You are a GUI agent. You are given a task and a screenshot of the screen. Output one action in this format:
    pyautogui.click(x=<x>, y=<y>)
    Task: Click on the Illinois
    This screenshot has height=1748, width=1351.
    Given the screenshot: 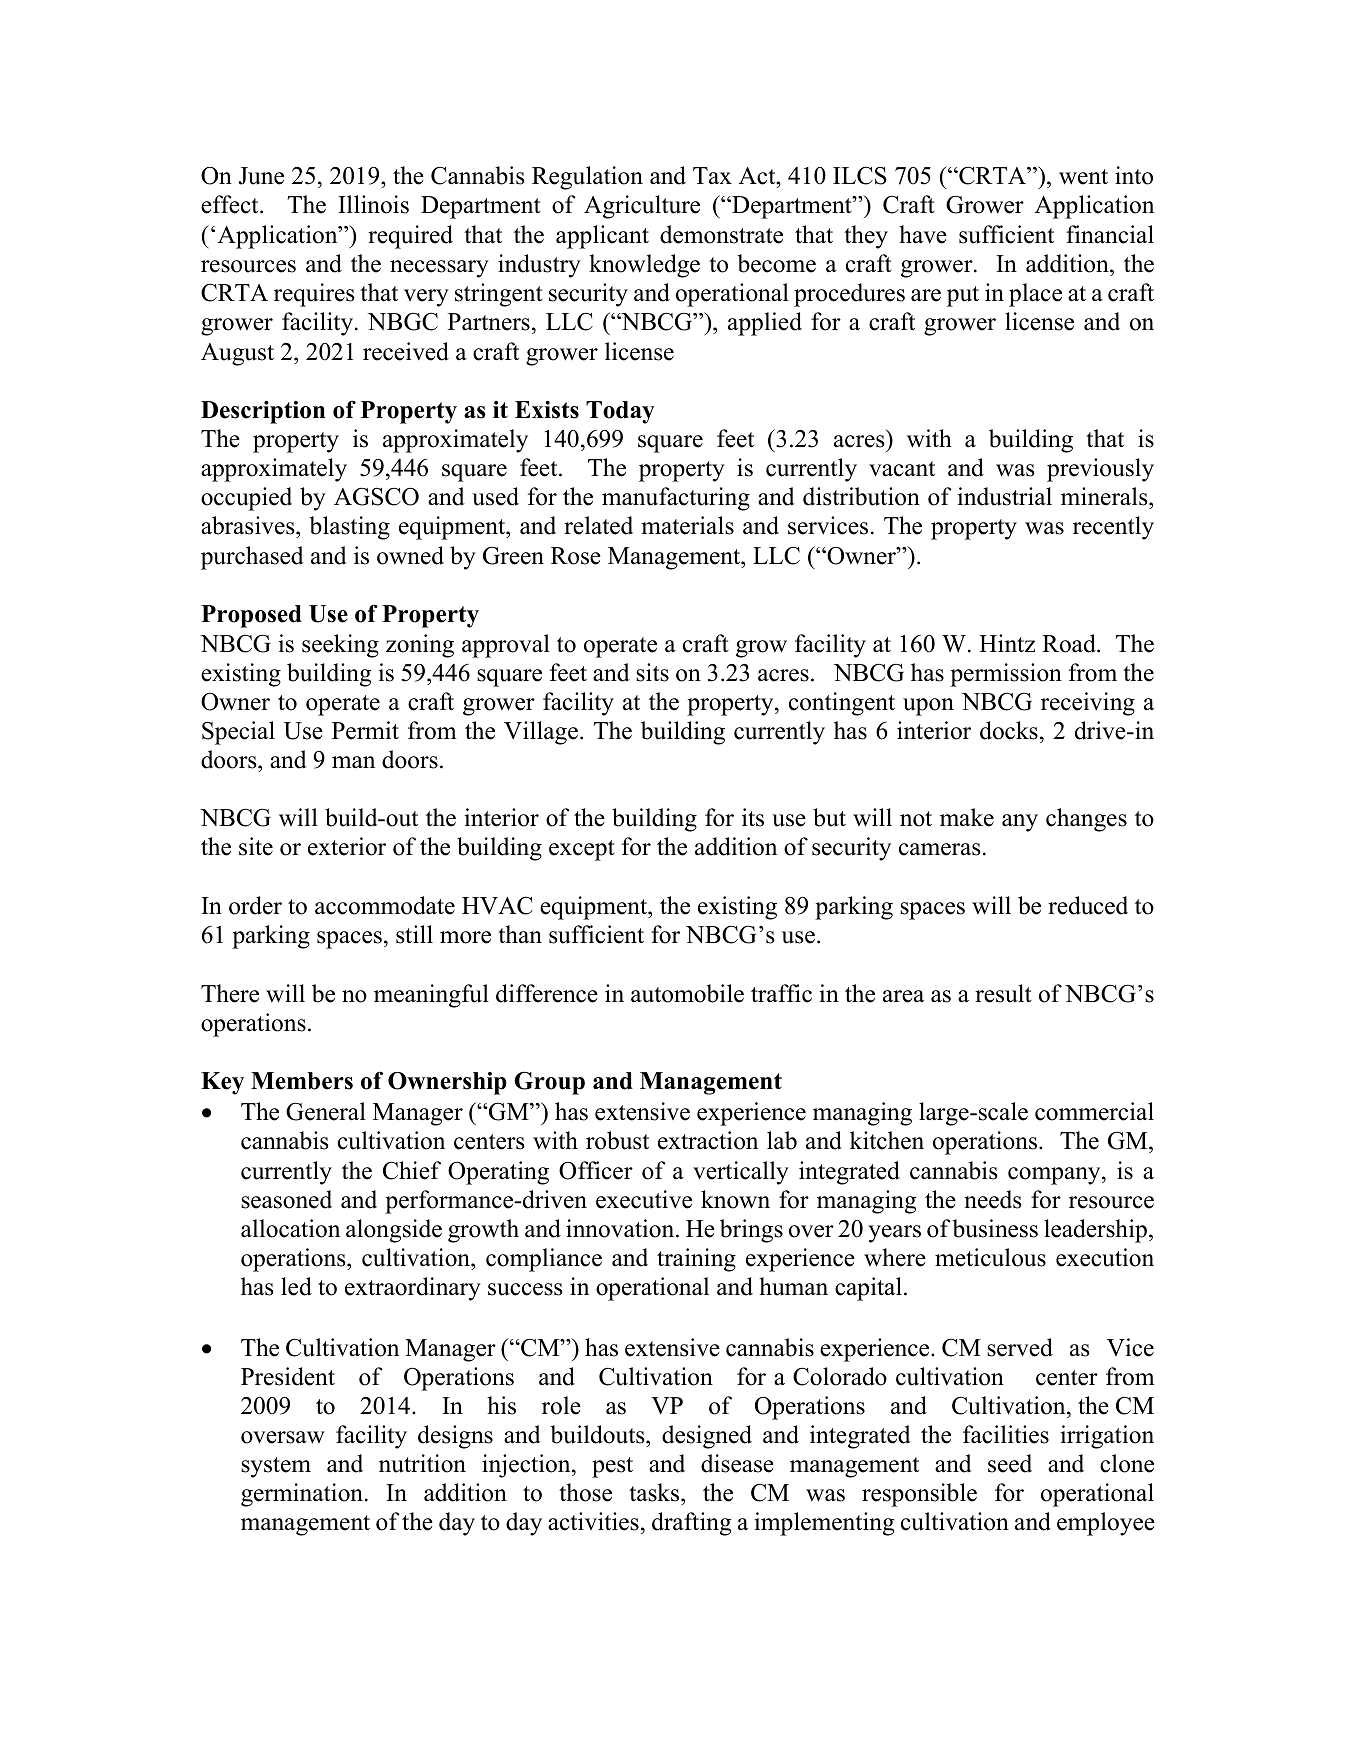 What is the action you would take?
    pyautogui.click(x=373, y=204)
